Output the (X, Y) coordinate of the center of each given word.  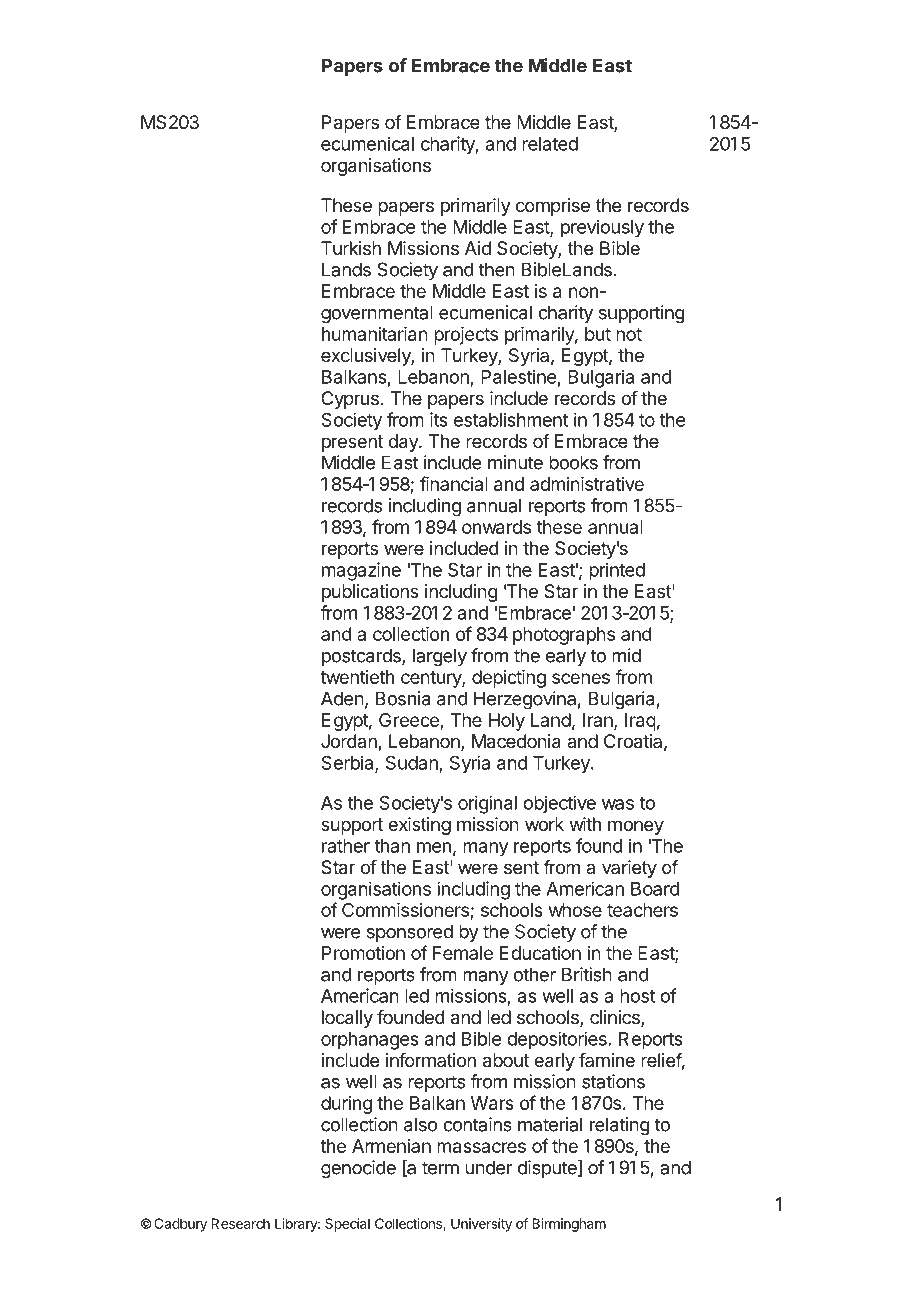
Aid (478, 248)
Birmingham (569, 1225)
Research (240, 1223)
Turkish (351, 248)
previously (602, 228)
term (440, 1168)
